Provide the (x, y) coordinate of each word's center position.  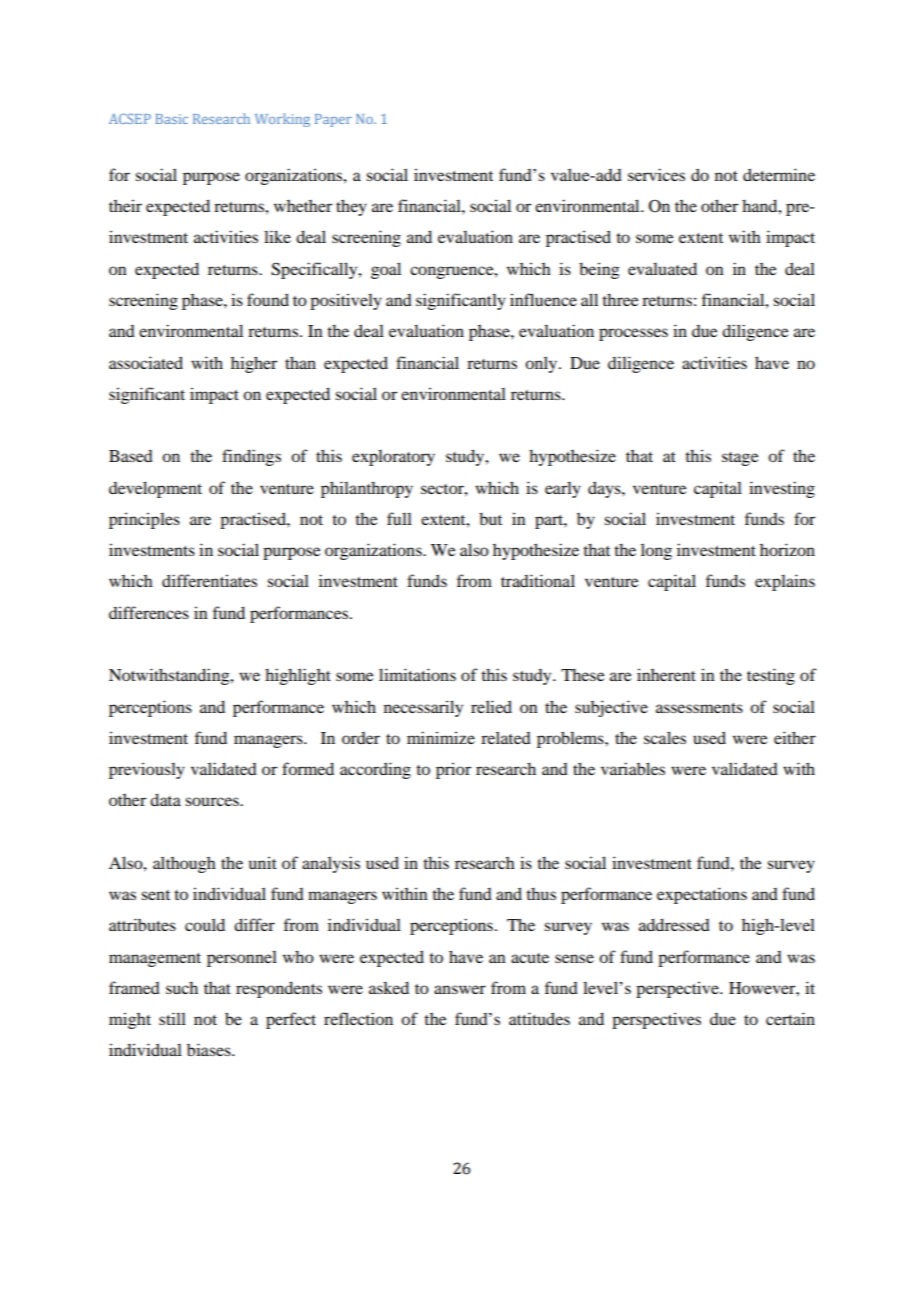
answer (460, 989)
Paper (333, 120)
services (656, 174)
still (172, 1018)
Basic (171, 119)
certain (790, 1018)
